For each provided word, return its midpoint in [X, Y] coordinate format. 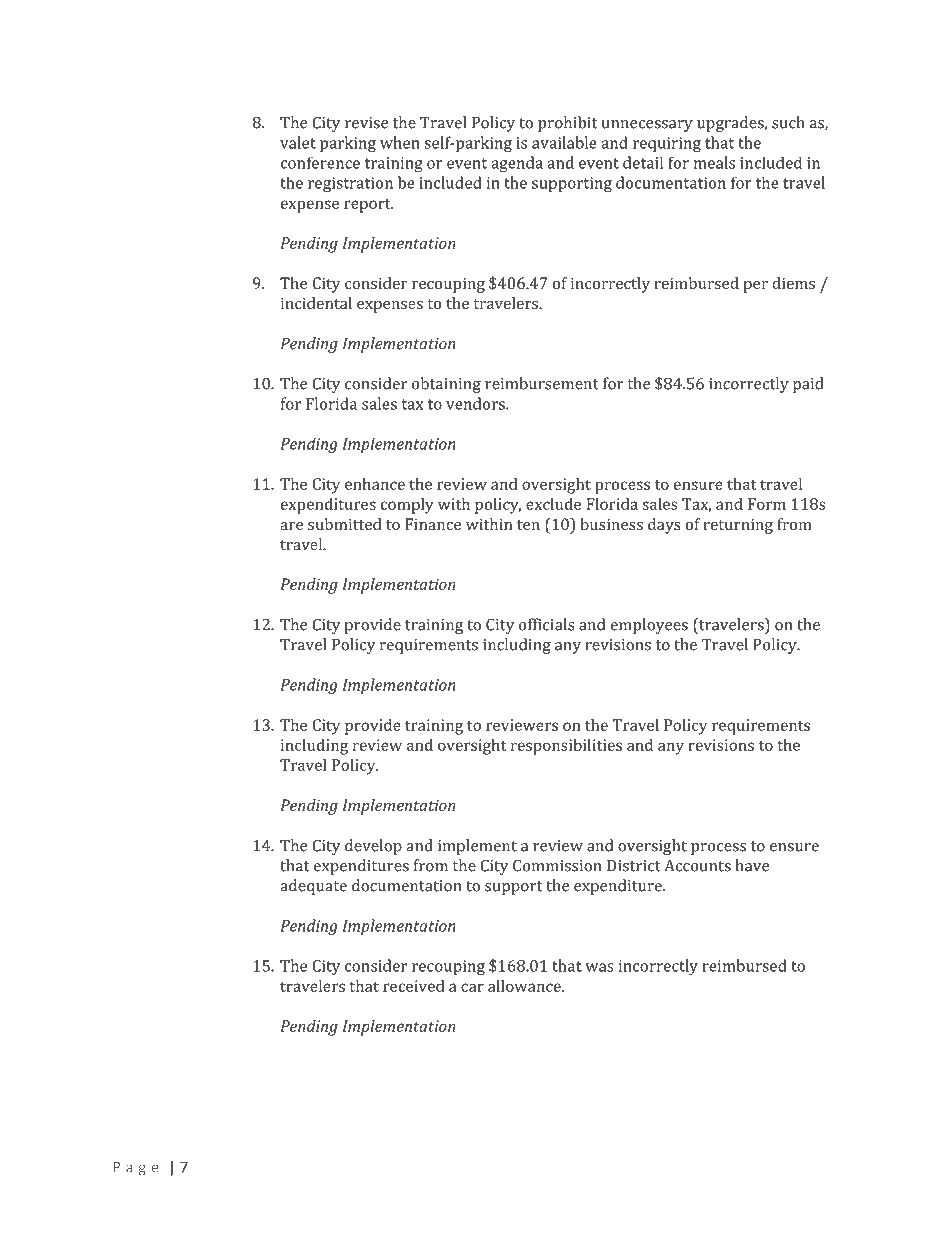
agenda [517, 164]
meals [714, 162]
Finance [433, 524]
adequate [313, 887]
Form [767, 504]
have [752, 865]
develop [373, 847]
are [291, 526]
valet [298, 142]
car [472, 987]
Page [136, 1169]
